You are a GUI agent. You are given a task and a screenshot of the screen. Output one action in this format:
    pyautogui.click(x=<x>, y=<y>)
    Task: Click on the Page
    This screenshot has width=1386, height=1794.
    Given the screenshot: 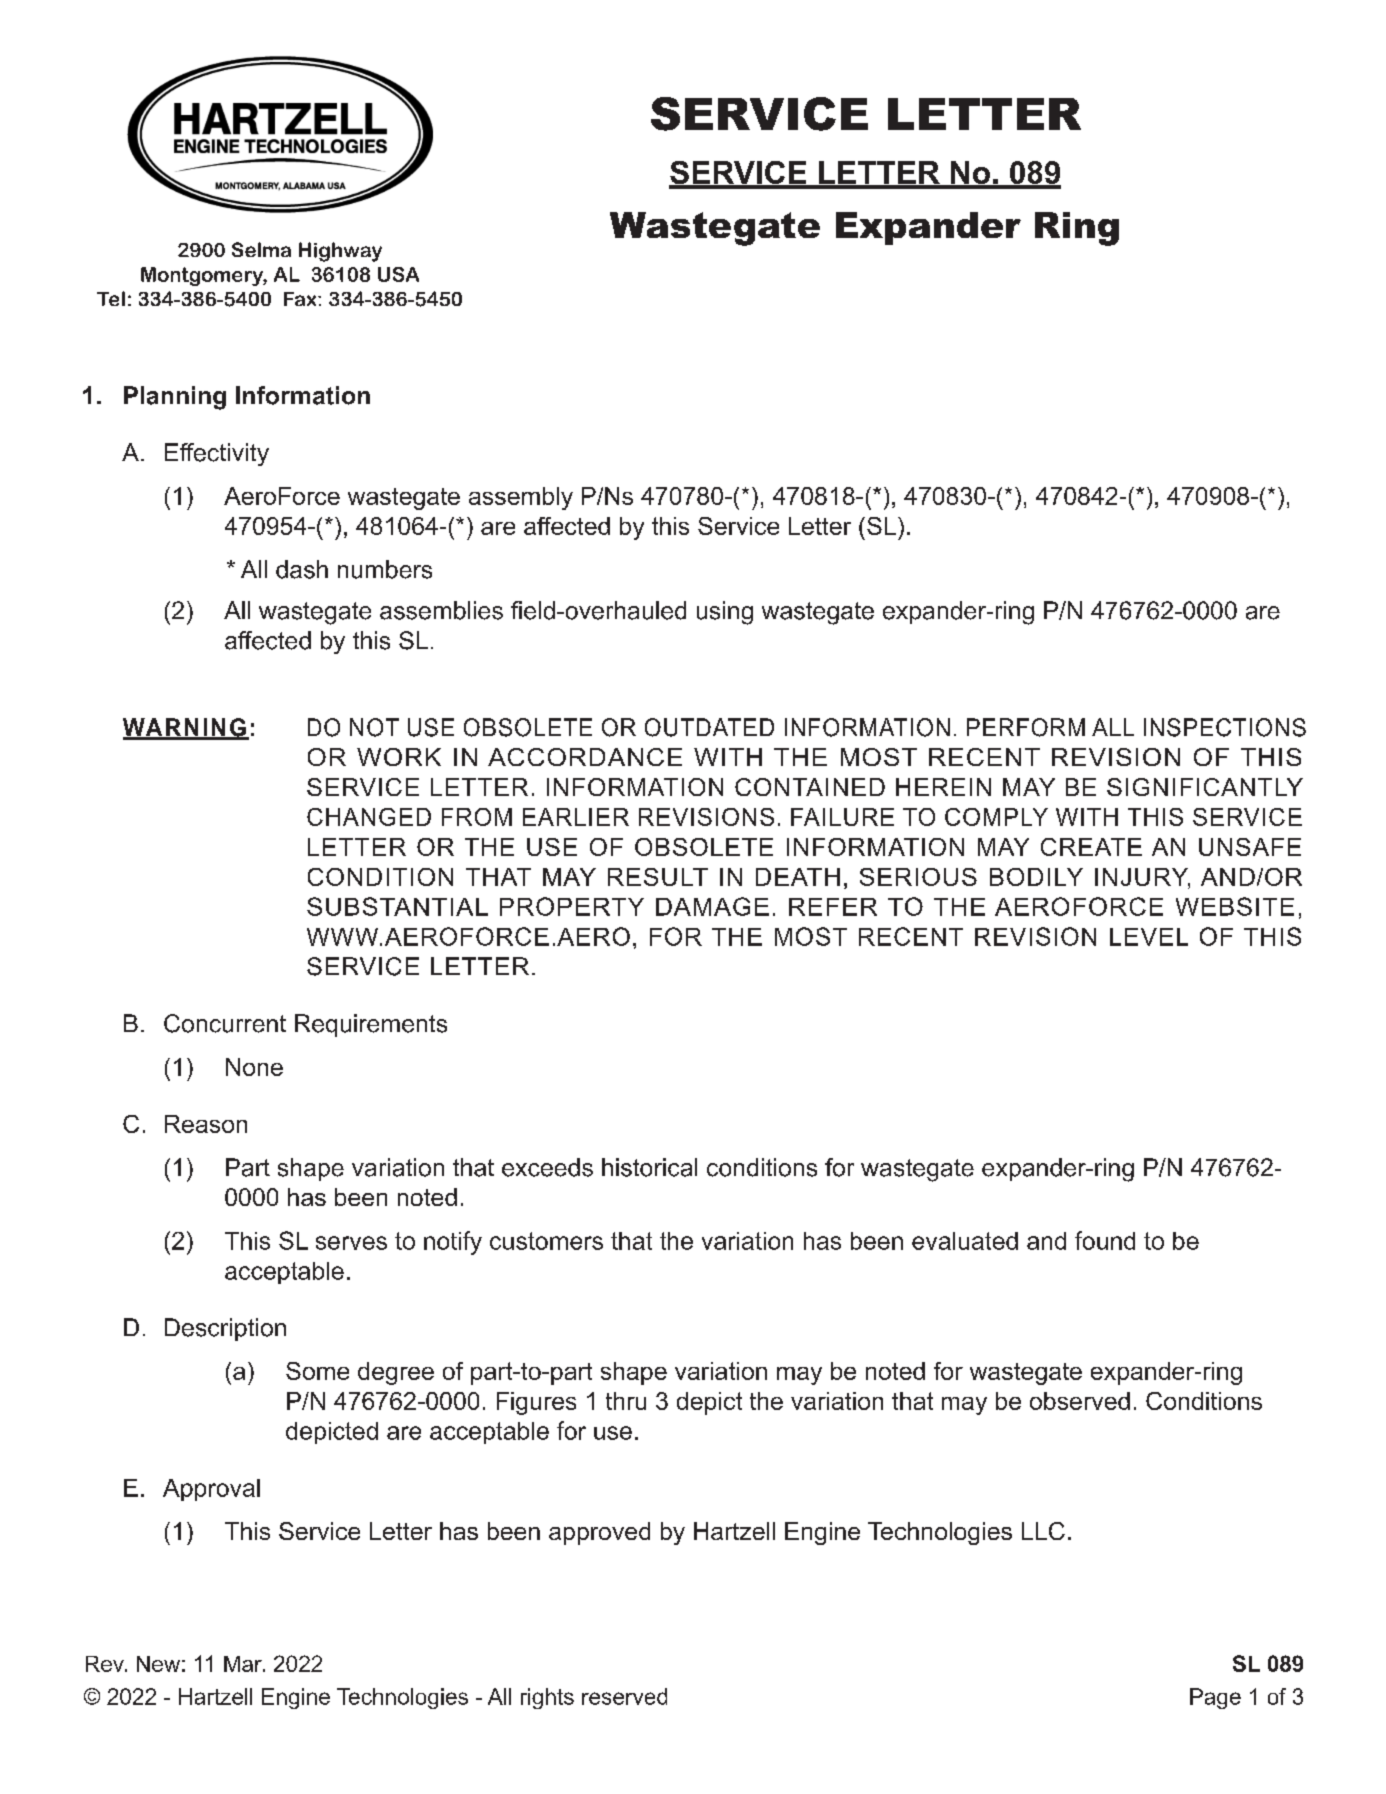 What is the action you would take?
    pyautogui.click(x=1215, y=1698)
